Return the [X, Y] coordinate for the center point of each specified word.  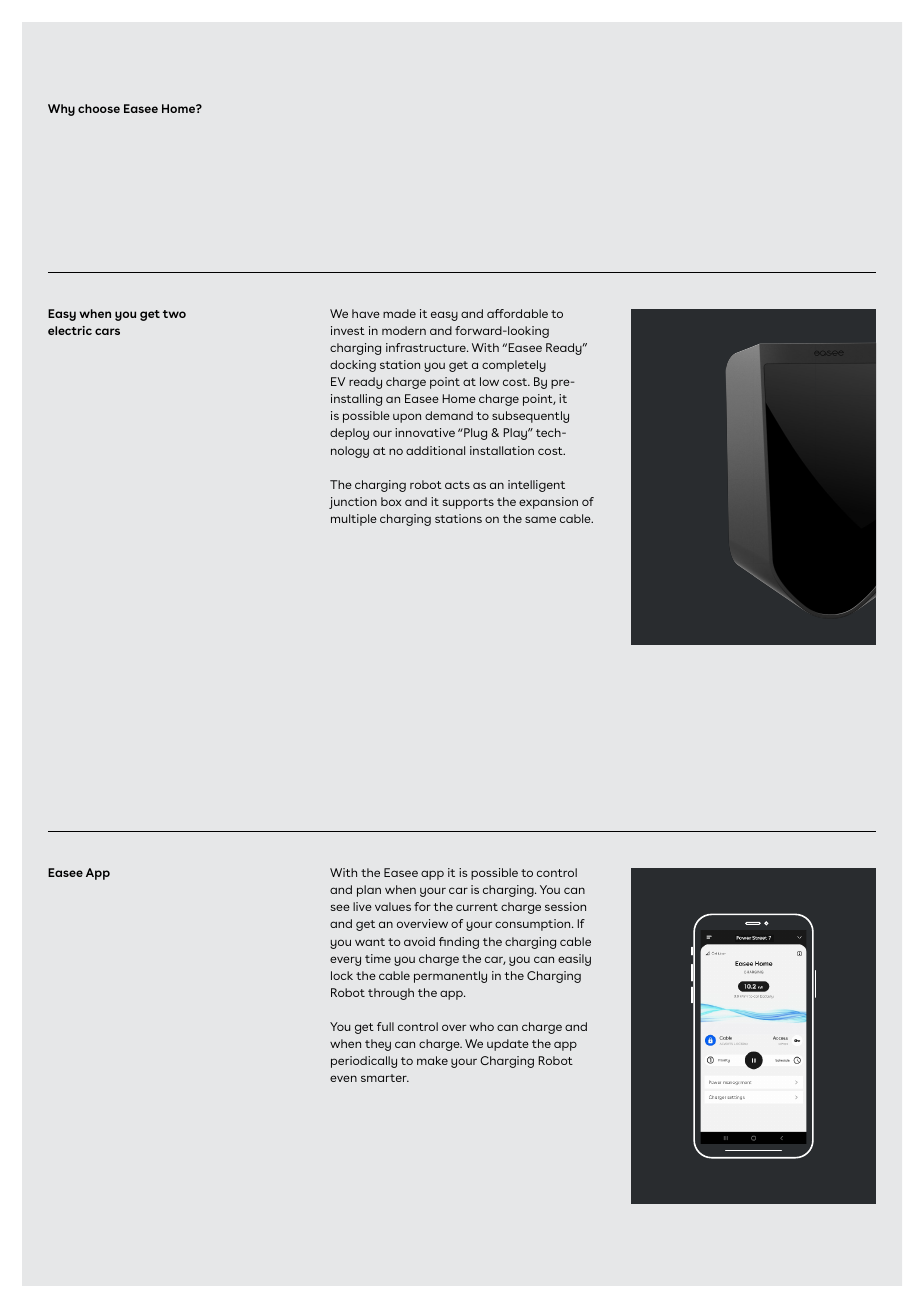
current [477, 907]
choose [99, 108]
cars [107, 331]
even [343, 1078]
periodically [364, 1062]
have [366, 313]
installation [502, 450]
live [362, 906]
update [508, 1045]
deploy [349, 434]
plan [369, 891]
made [399, 313]
